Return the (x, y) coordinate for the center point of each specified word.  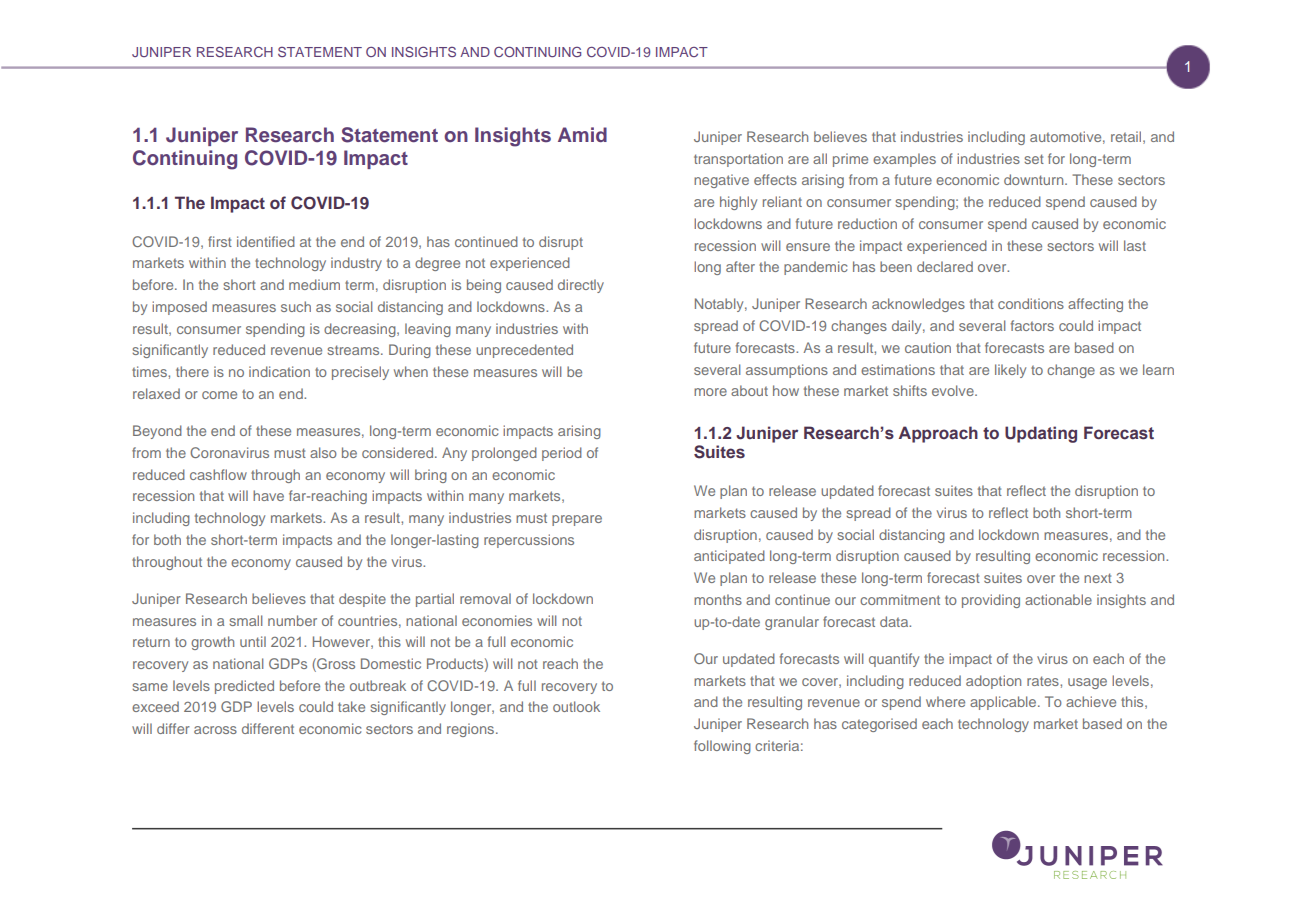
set (1034, 159)
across (215, 730)
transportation (738, 160)
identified (266, 241)
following (722, 747)
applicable (1004, 703)
